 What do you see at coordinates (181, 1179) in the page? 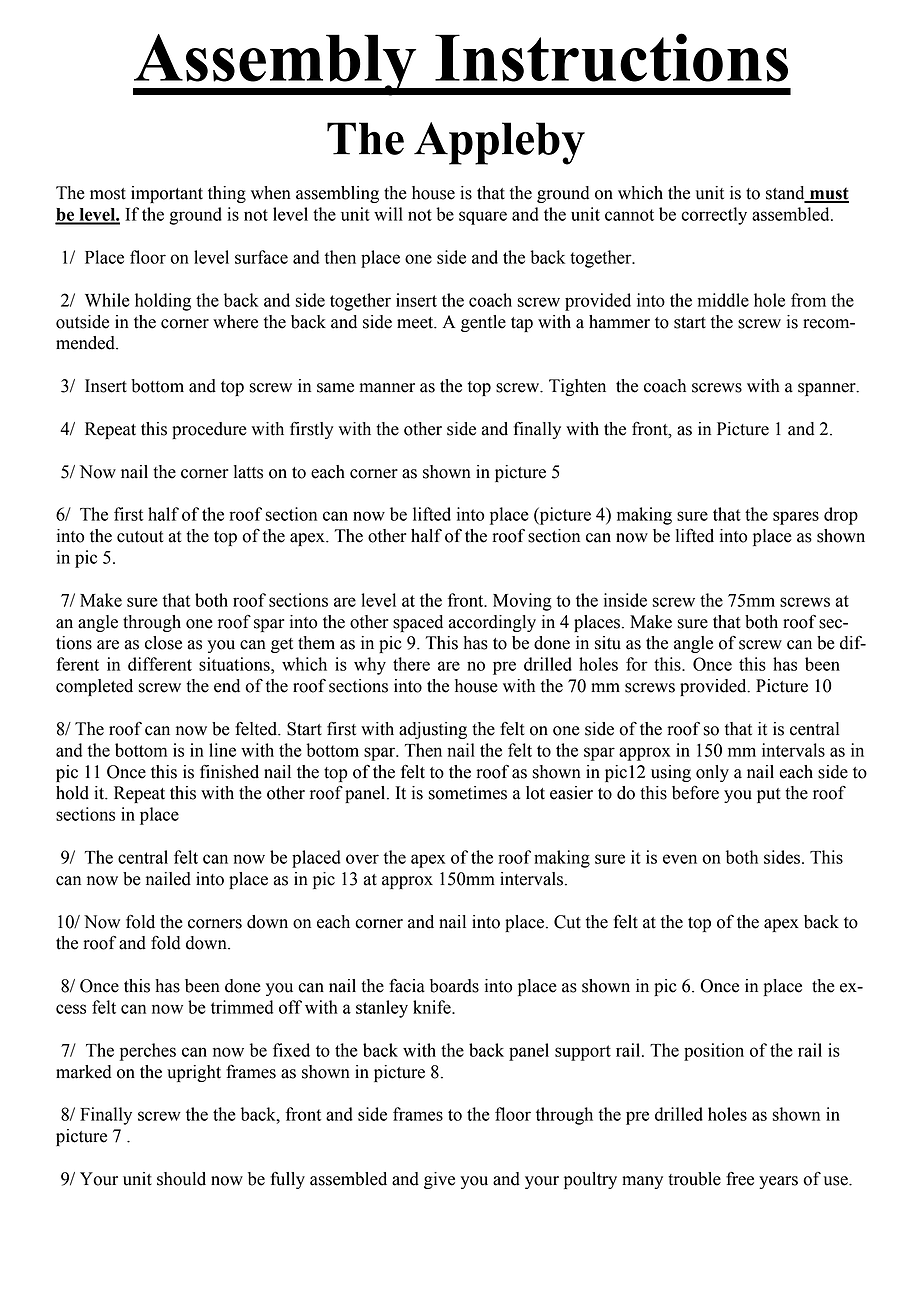
I see `should` at bounding box center [181, 1179].
